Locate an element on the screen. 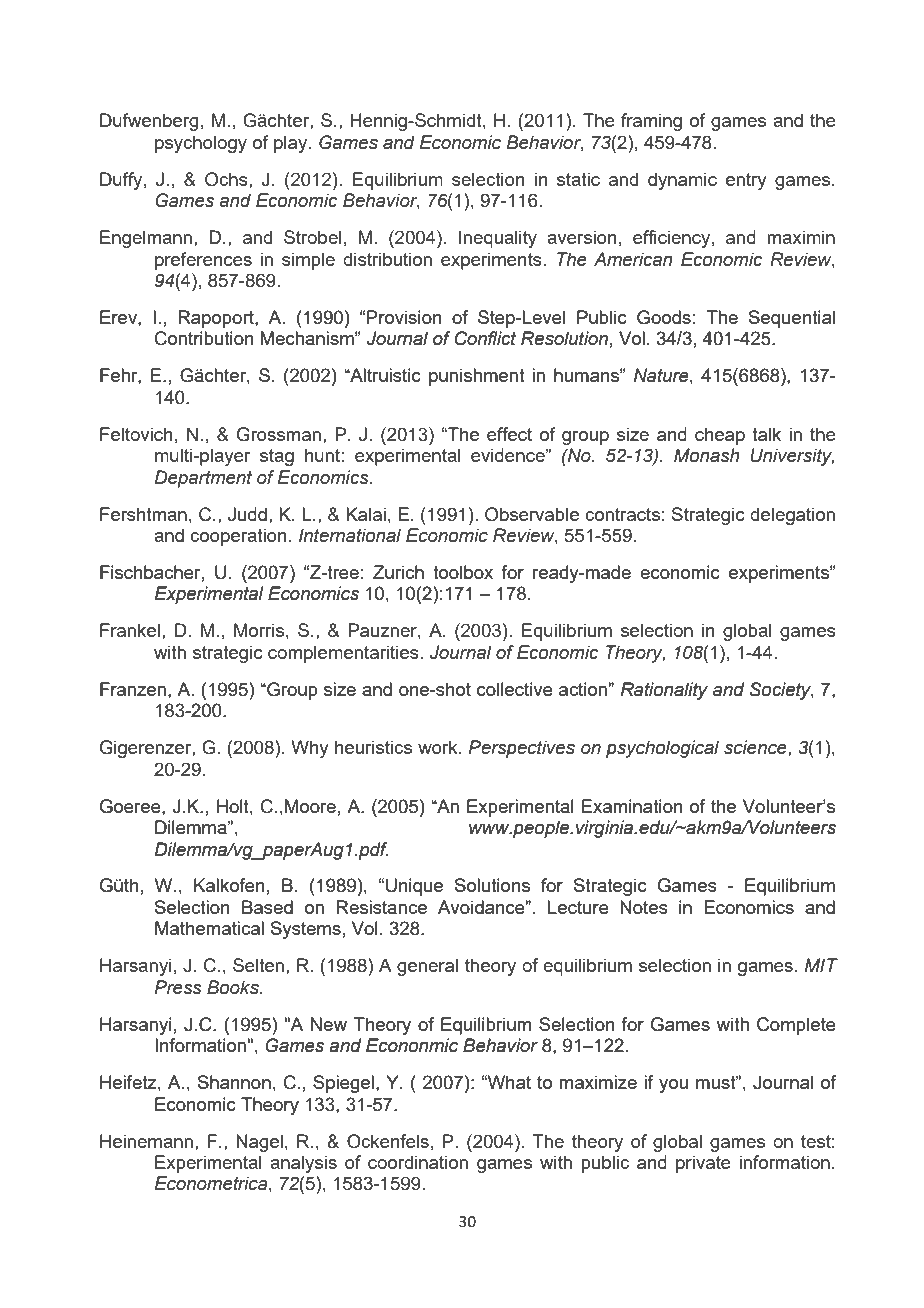 This screenshot has width=924, height=1308. cheap is located at coordinates (720, 436).
